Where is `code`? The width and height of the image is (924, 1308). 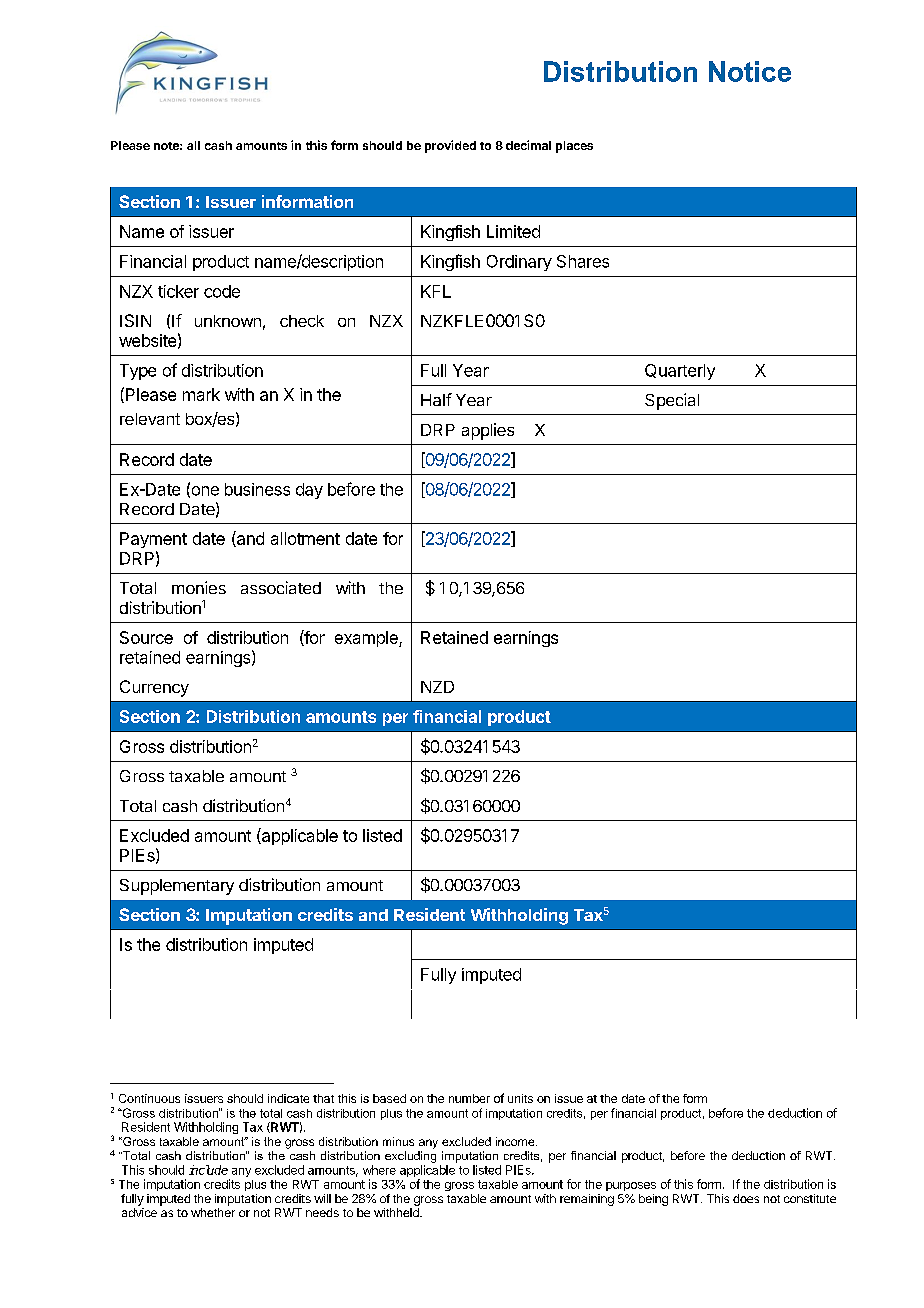 code is located at coordinates (222, 291).
